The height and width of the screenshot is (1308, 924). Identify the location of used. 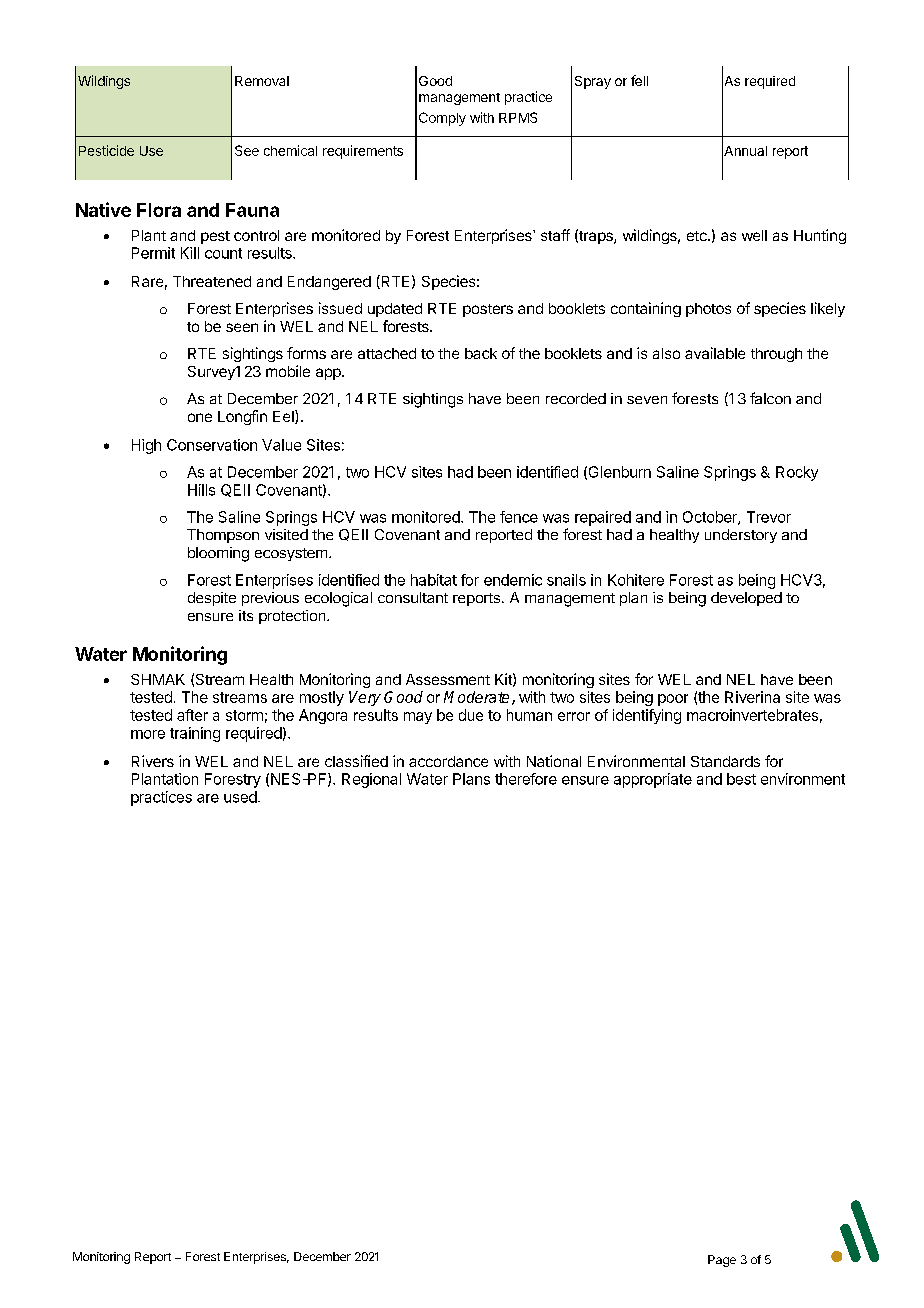
(240, 797).
